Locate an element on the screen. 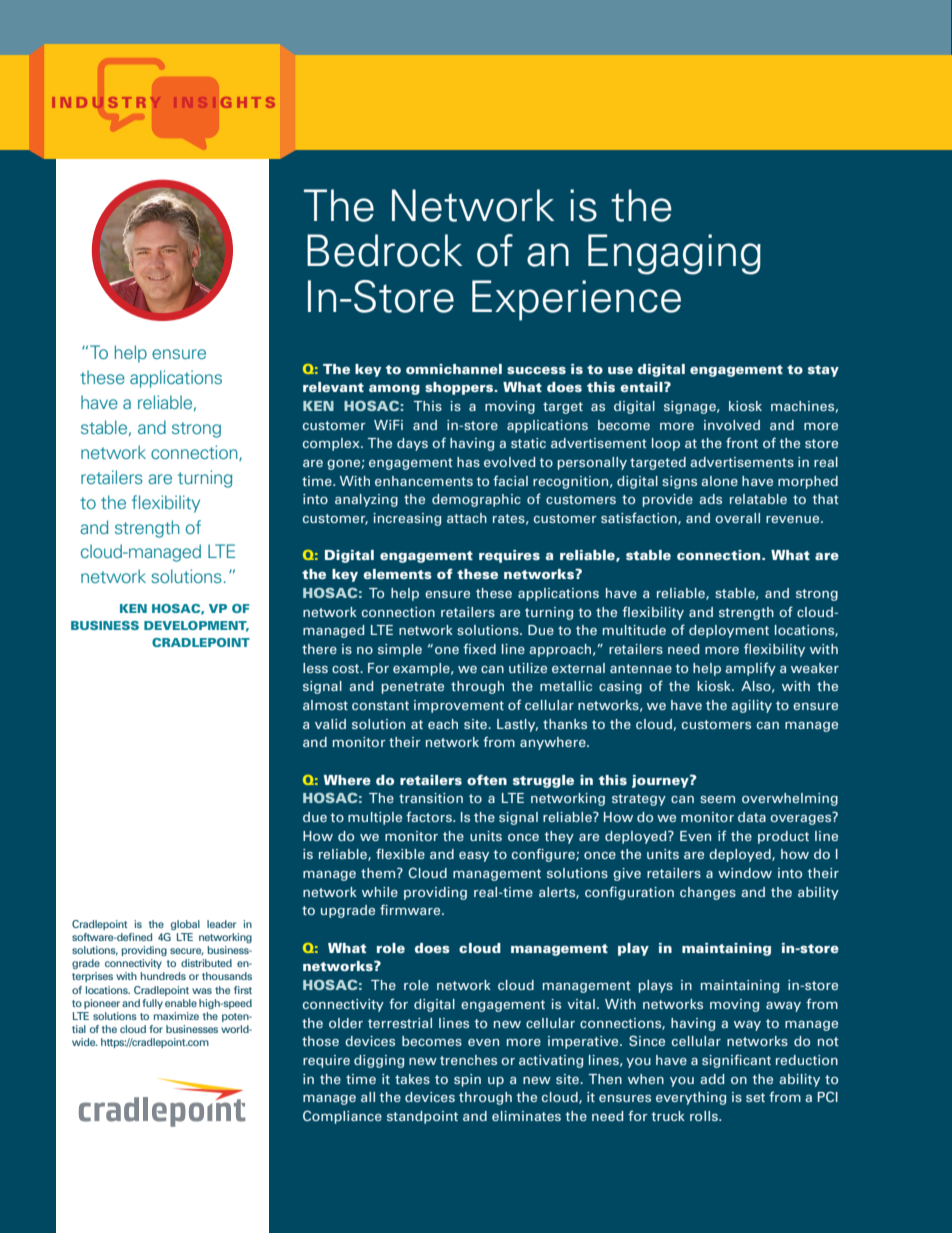 The image size is (952, 1233). window is located at coordinates (745, 873).
